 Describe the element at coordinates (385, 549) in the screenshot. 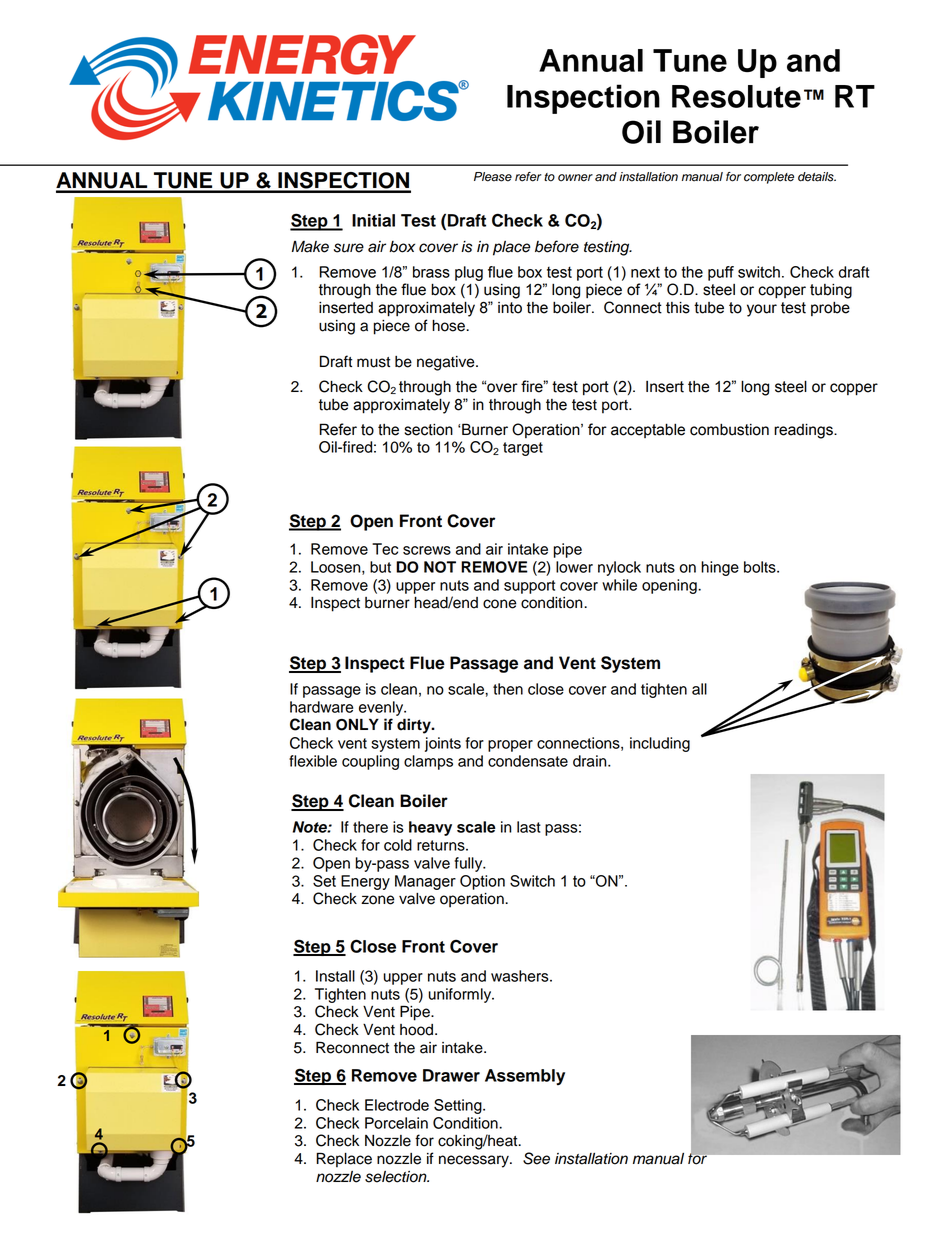

I see `Tec` at that location.
